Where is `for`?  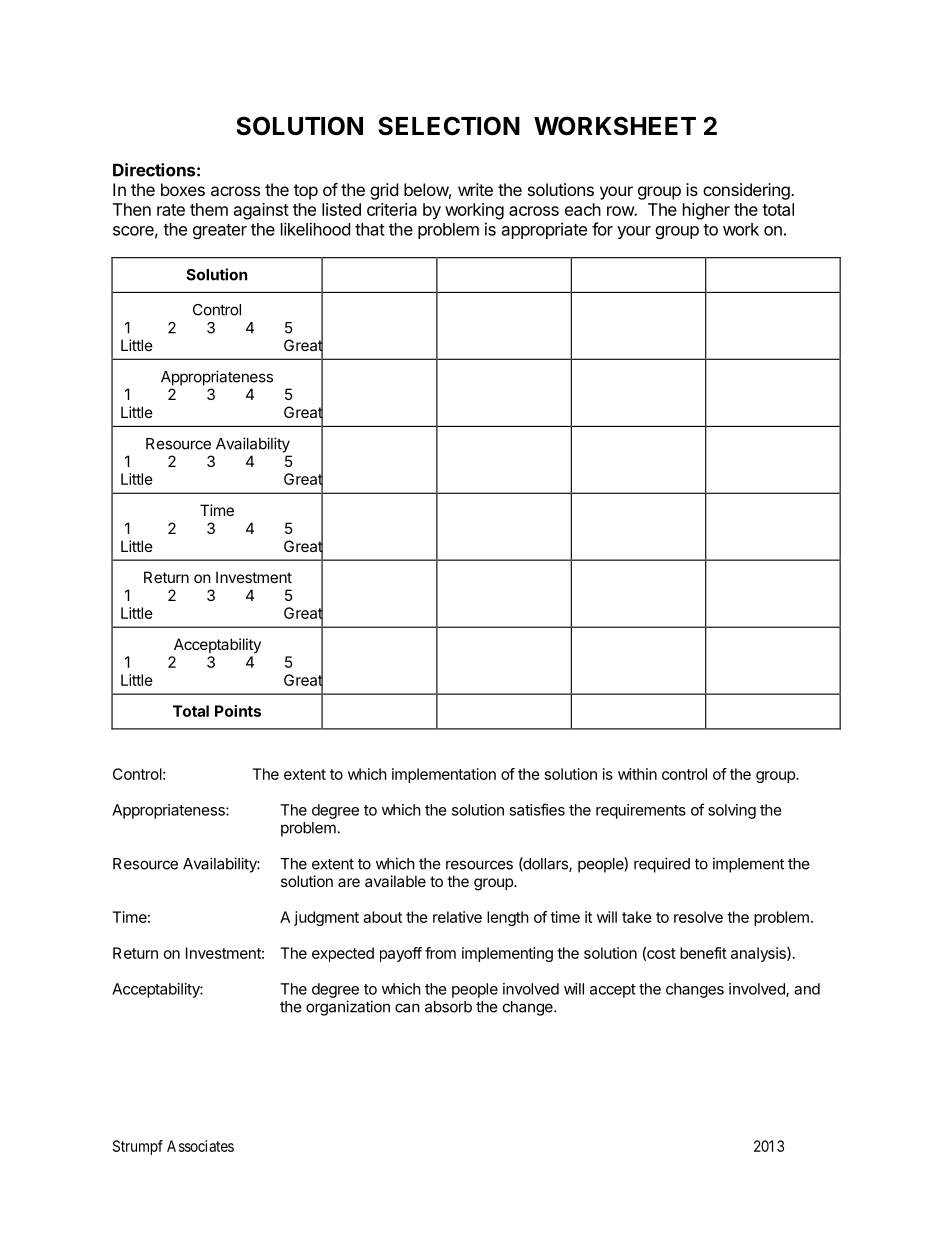 for is located at coordinates (602, 229).
